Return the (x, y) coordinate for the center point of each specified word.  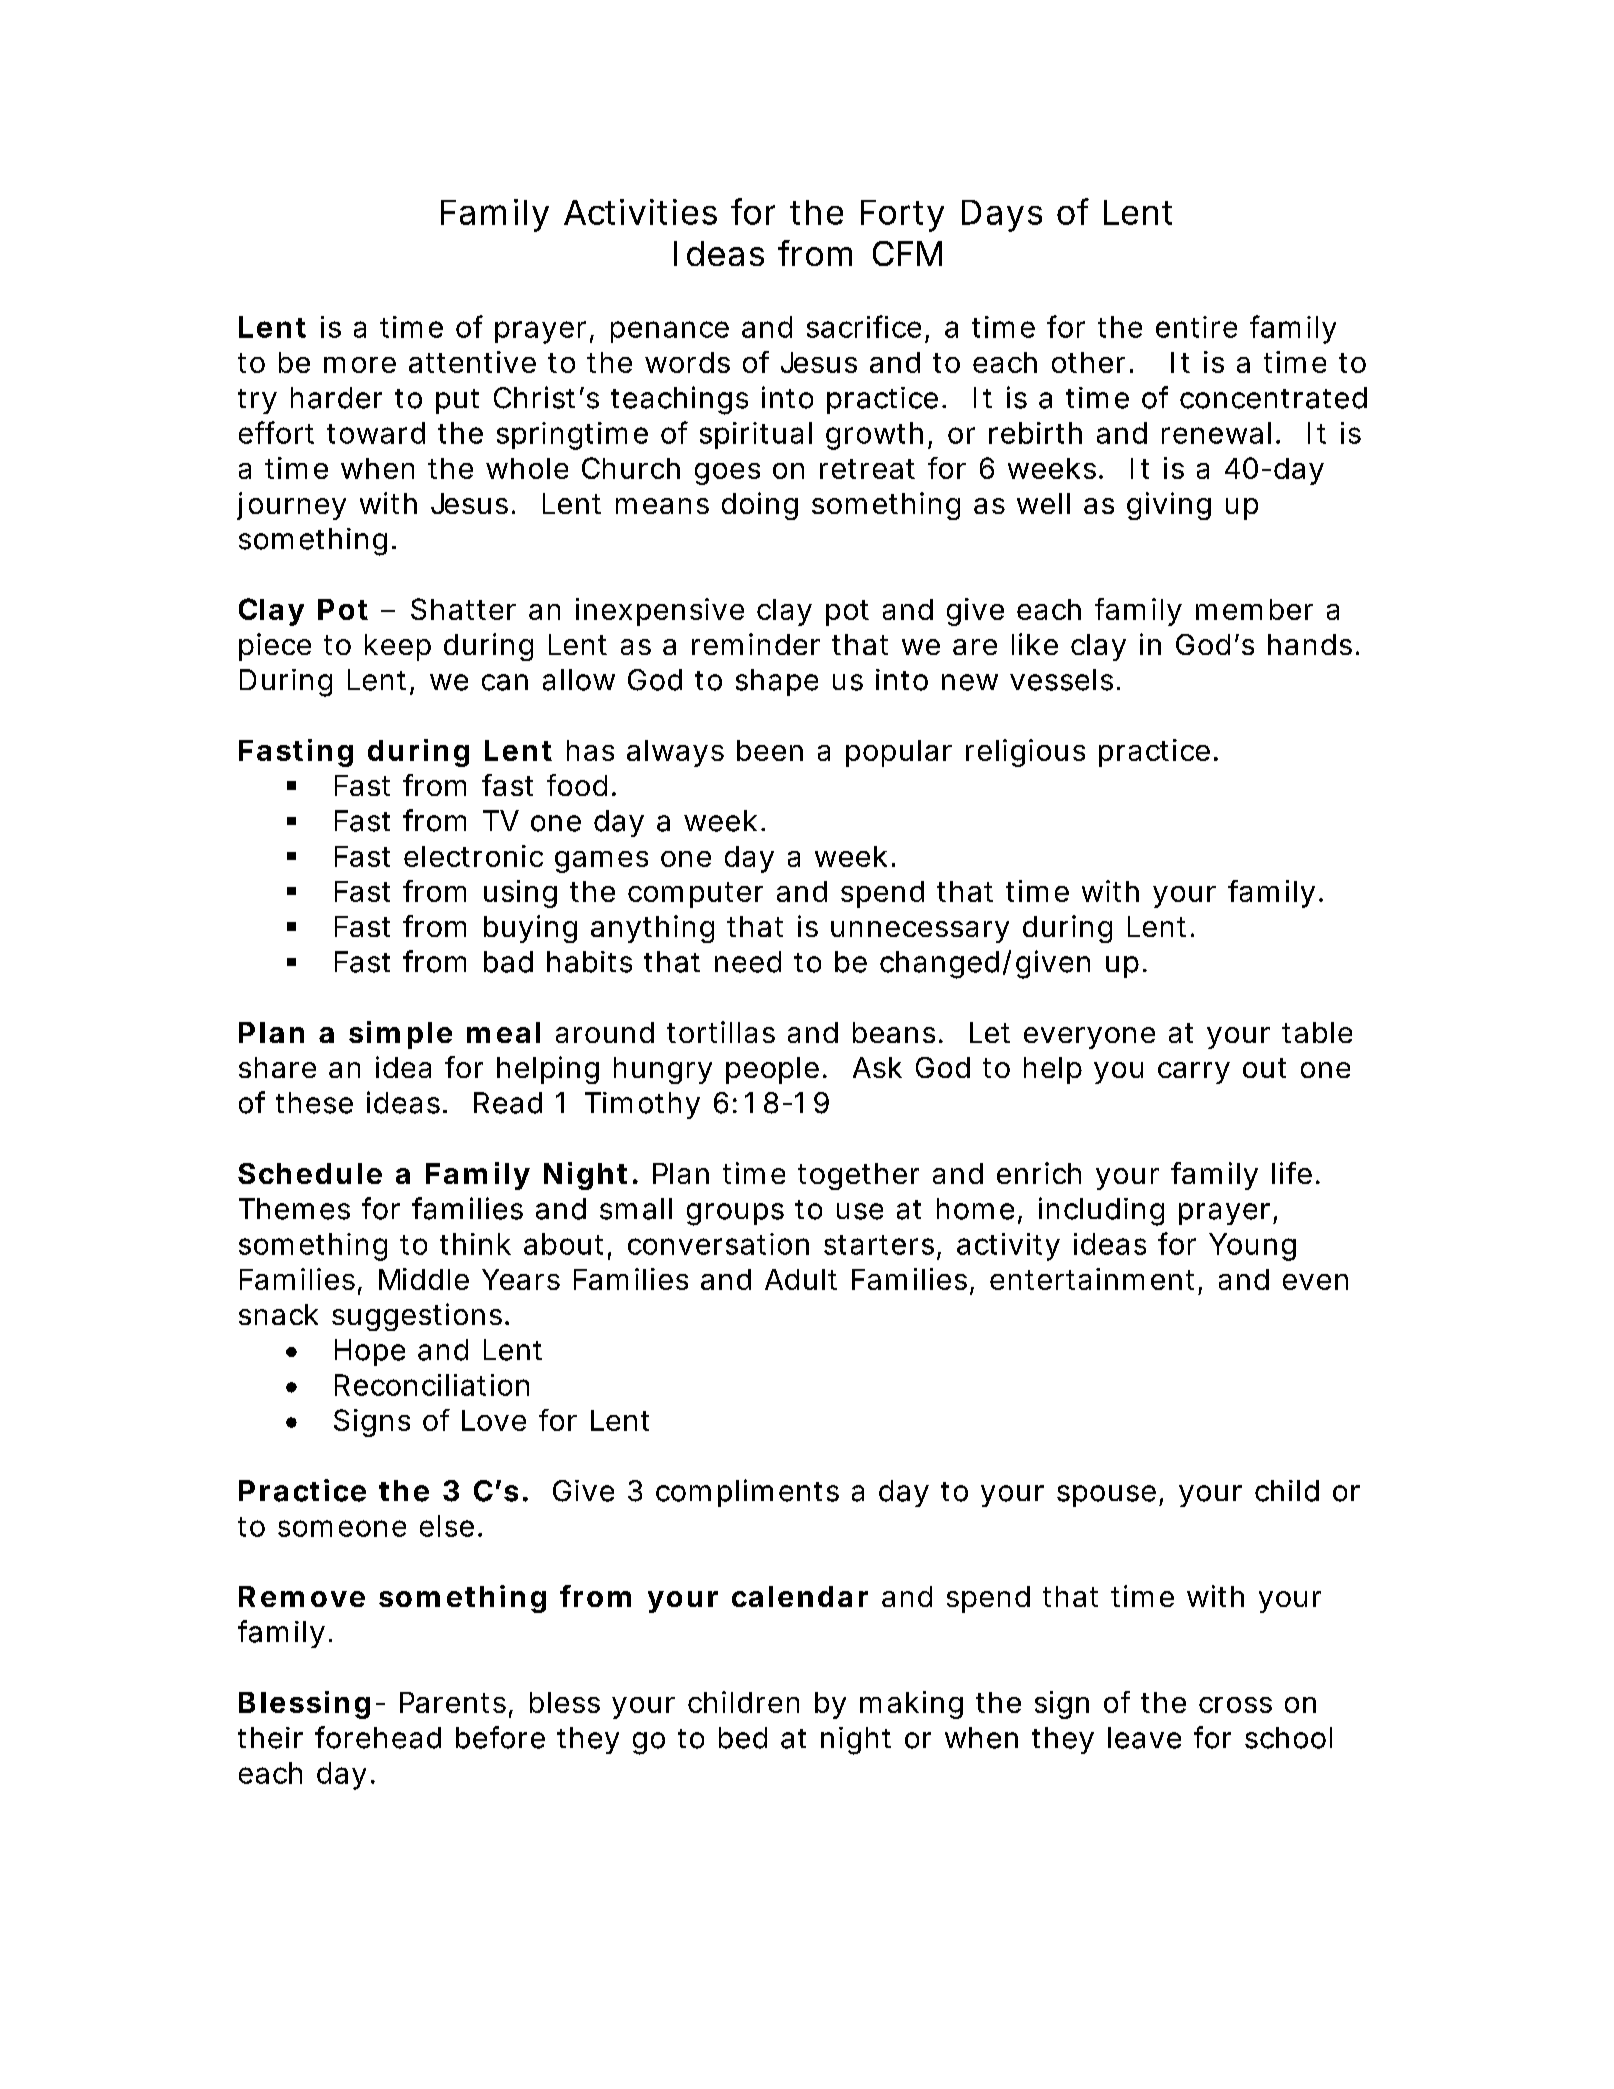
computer (695, 895)
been (768, 750)
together (858, 1176)
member (1254, 609)
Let (990, 1032)
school (1288, 1738)
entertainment (1092, 1279)
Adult (801, 1279)
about (563, 1244)
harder (336, 398)
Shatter (463, 609)
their (270, 1738)
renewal (1216, 433)
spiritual (756, 435)
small (636, 1209)
